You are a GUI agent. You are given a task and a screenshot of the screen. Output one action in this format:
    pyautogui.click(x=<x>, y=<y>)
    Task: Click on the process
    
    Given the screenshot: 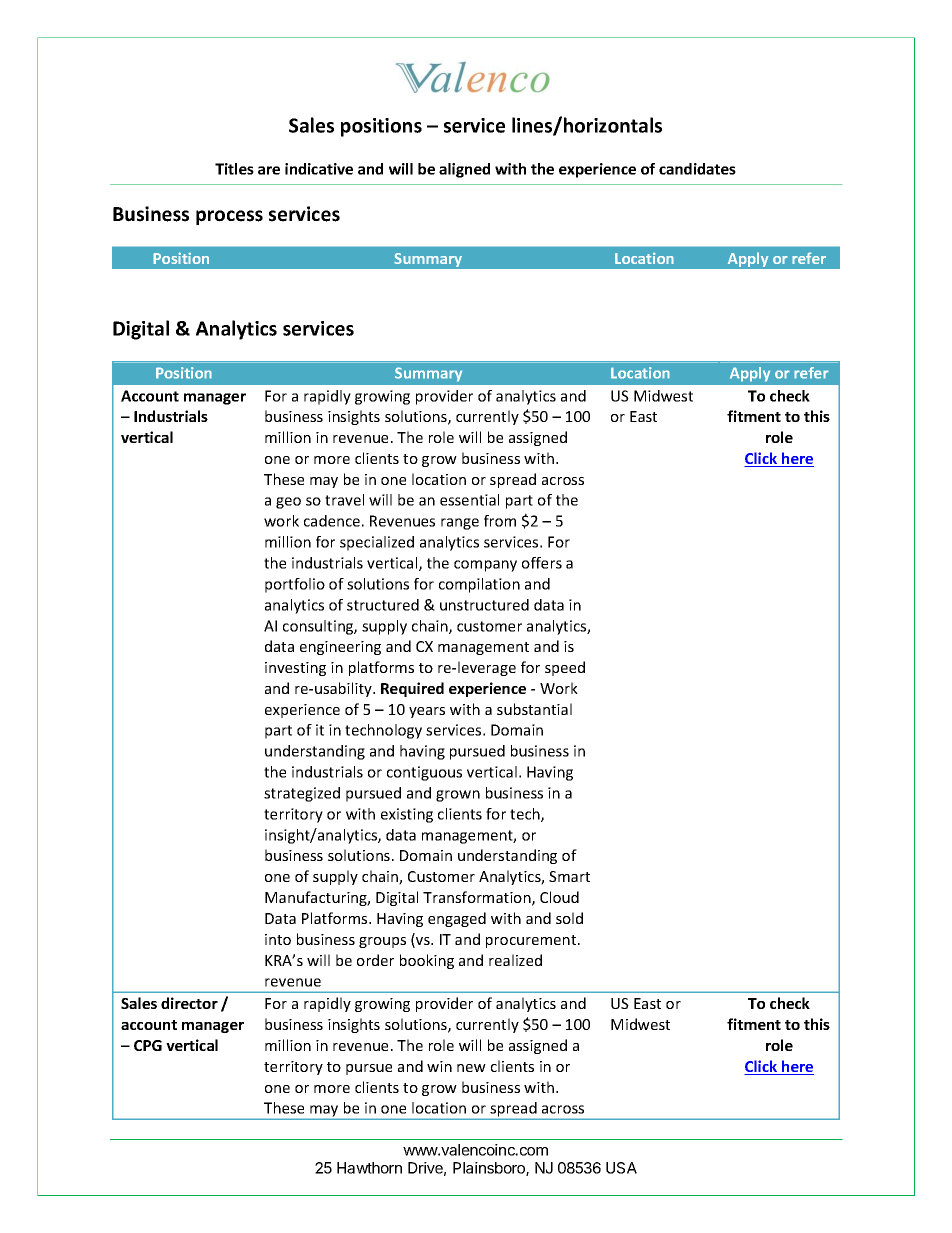 What is the action you would take?
    pyautogui.click(x=229, y=217)
